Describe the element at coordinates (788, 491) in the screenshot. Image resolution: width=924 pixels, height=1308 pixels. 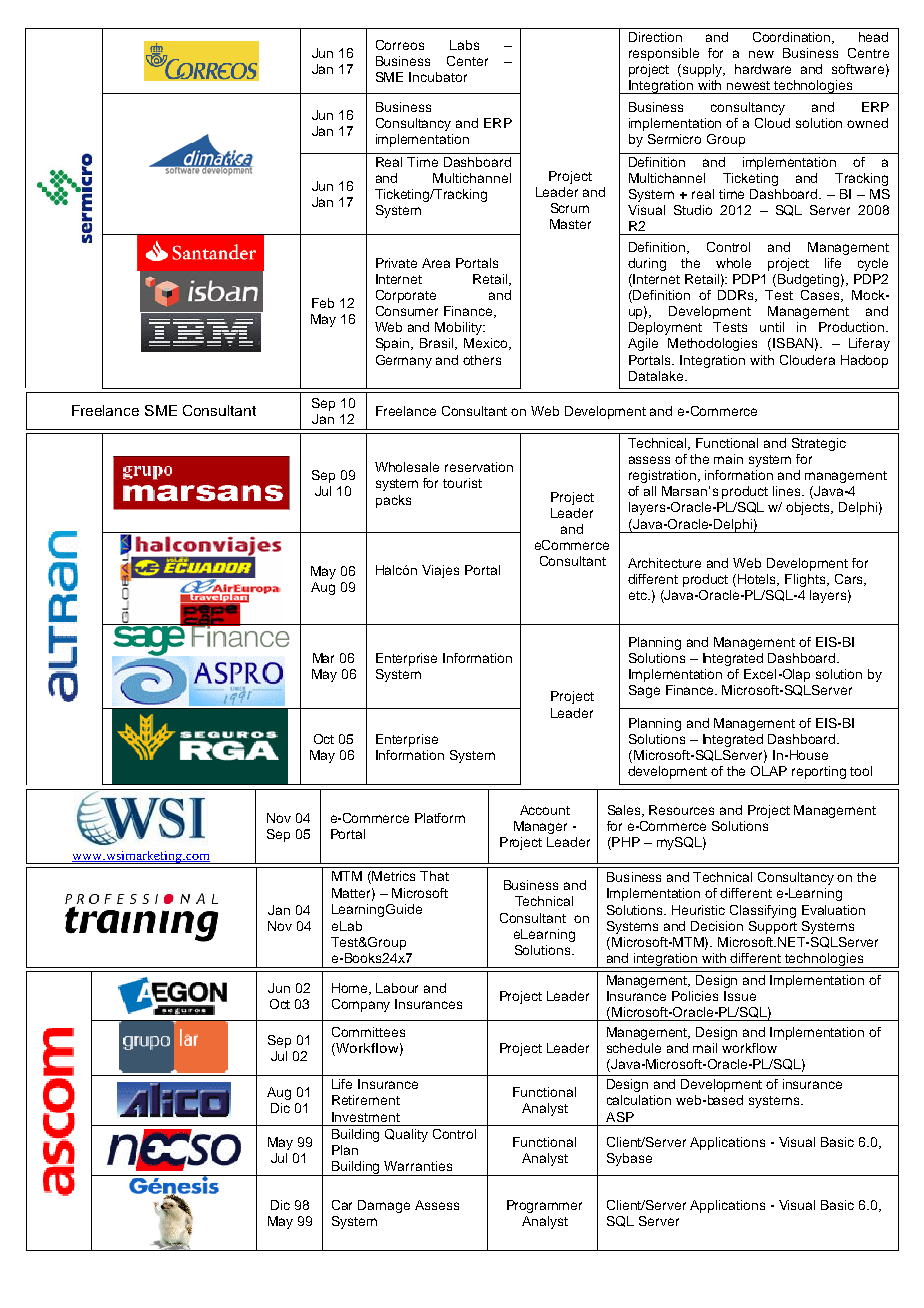
I see `lines` at that location.
